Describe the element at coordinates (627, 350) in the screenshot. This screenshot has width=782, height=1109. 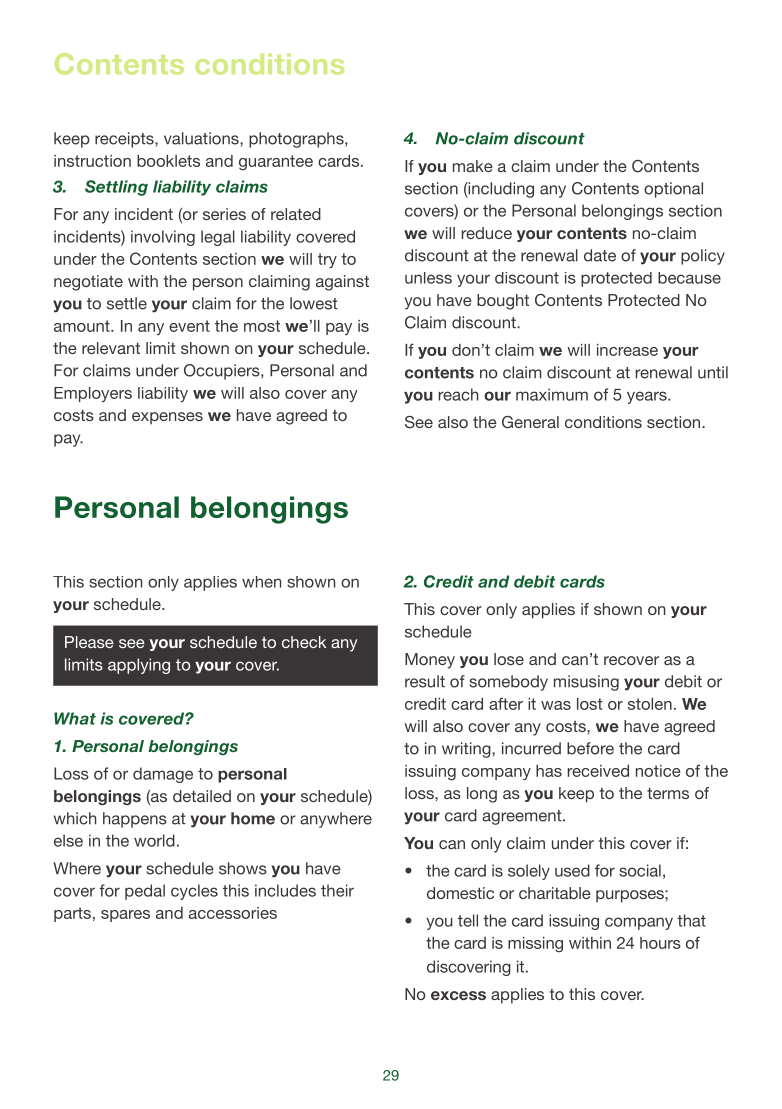
I see `increase` at that location.
